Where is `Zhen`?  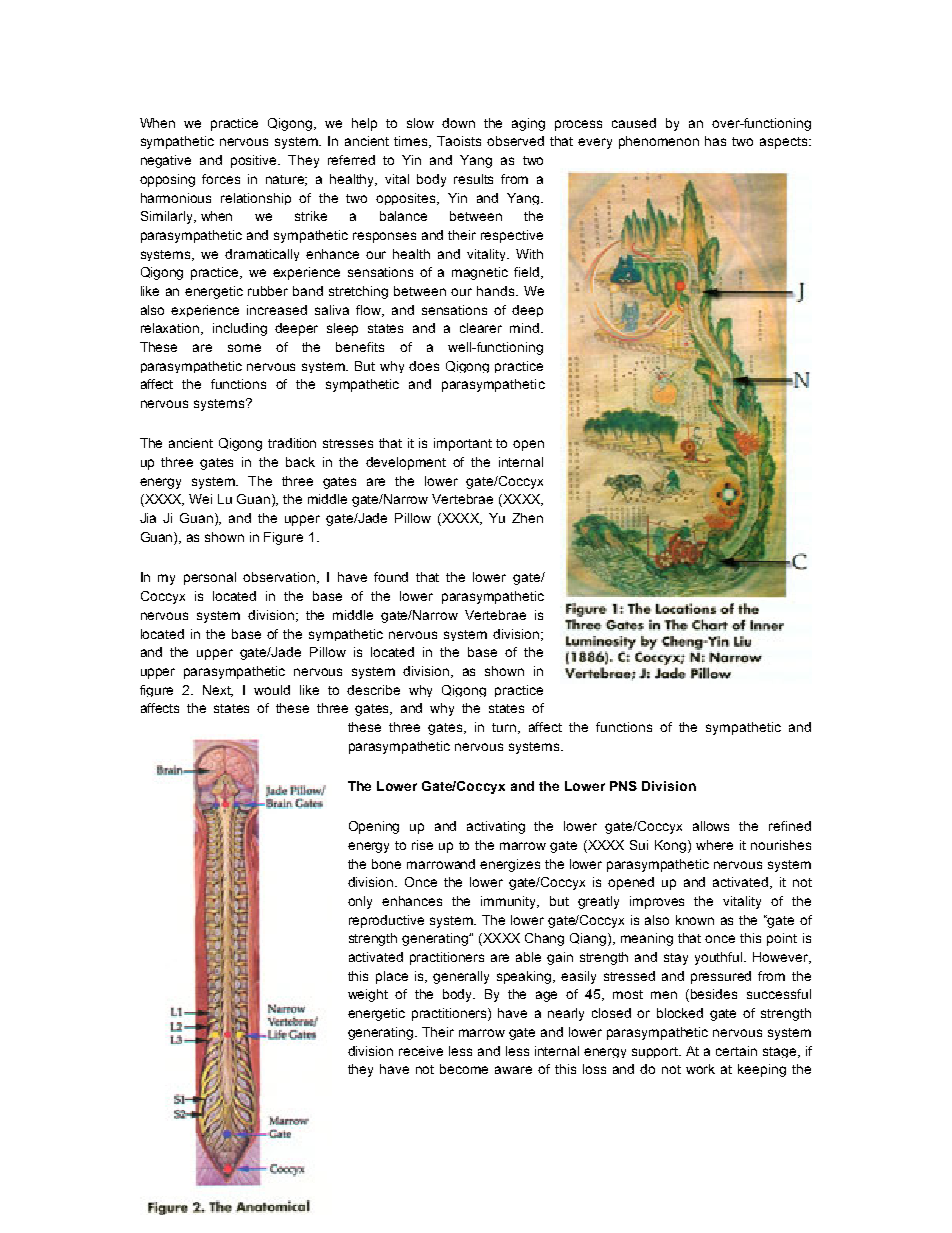
Zhen is located at coordinates (527, 518).
